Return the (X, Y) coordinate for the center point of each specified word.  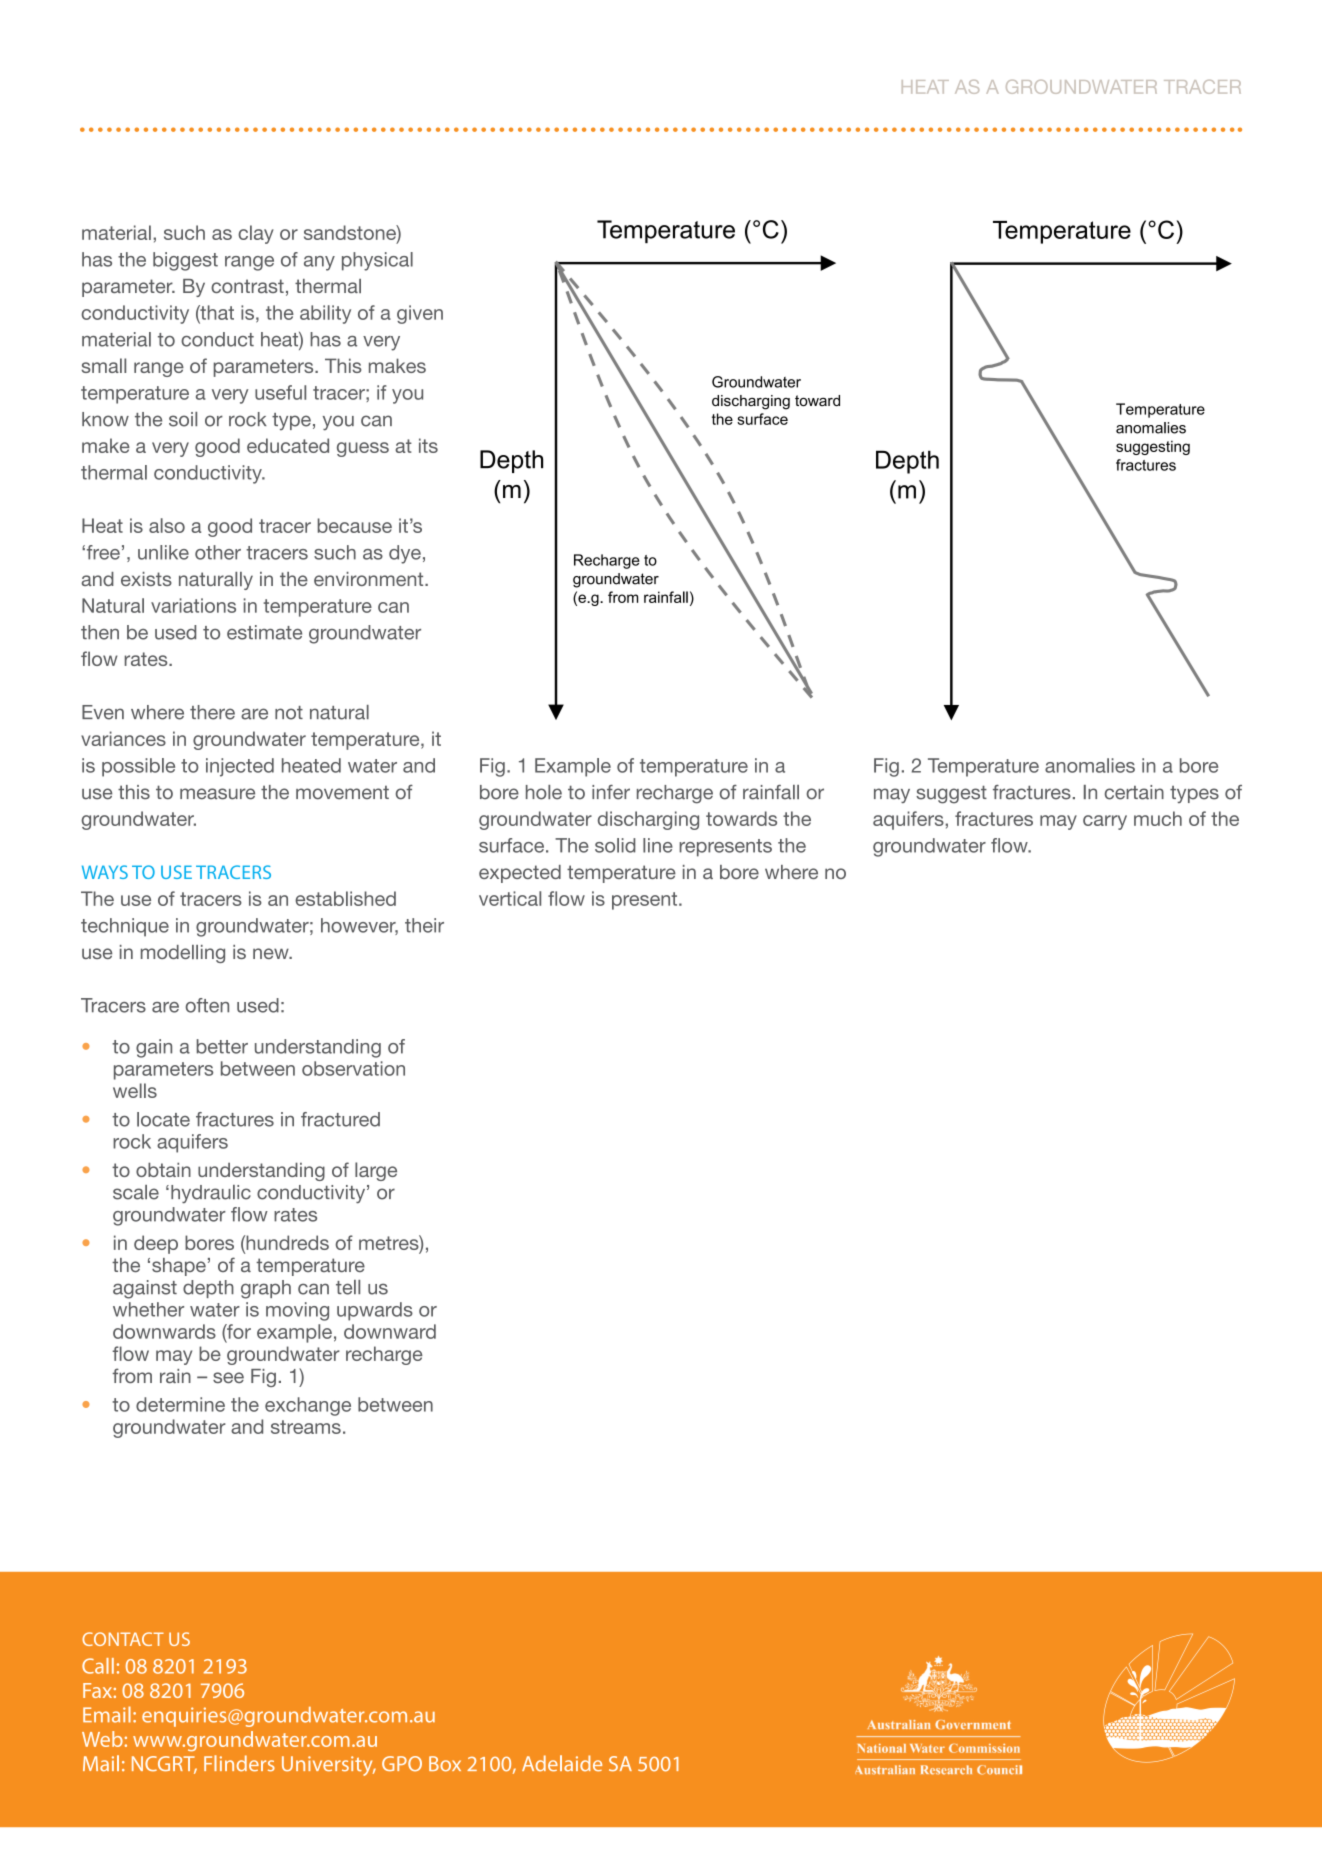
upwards (375, 1311)
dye (405, 554)
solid (615, 845)
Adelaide (562, 1763)
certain (1134, 792)
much (1158, 818)
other (218, 552)
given (420, 314)
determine (180, 1404)
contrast (247, 286)
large (376, 1171)
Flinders (239, 1763)
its (428, 445)
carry (1105, 822)
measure (217, 794)
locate (163, 1119)
